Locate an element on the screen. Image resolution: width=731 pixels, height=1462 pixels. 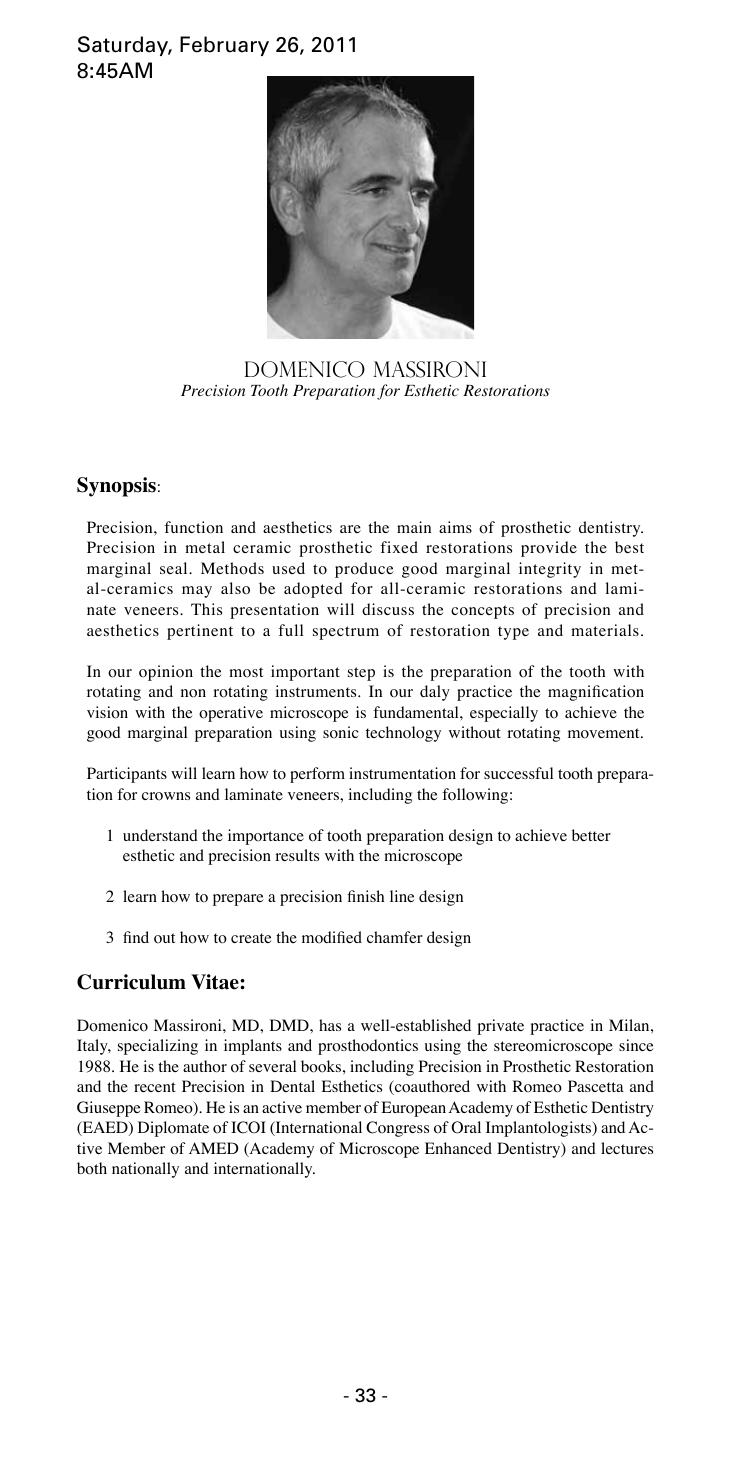
main is located at coordinates (414, 527).
